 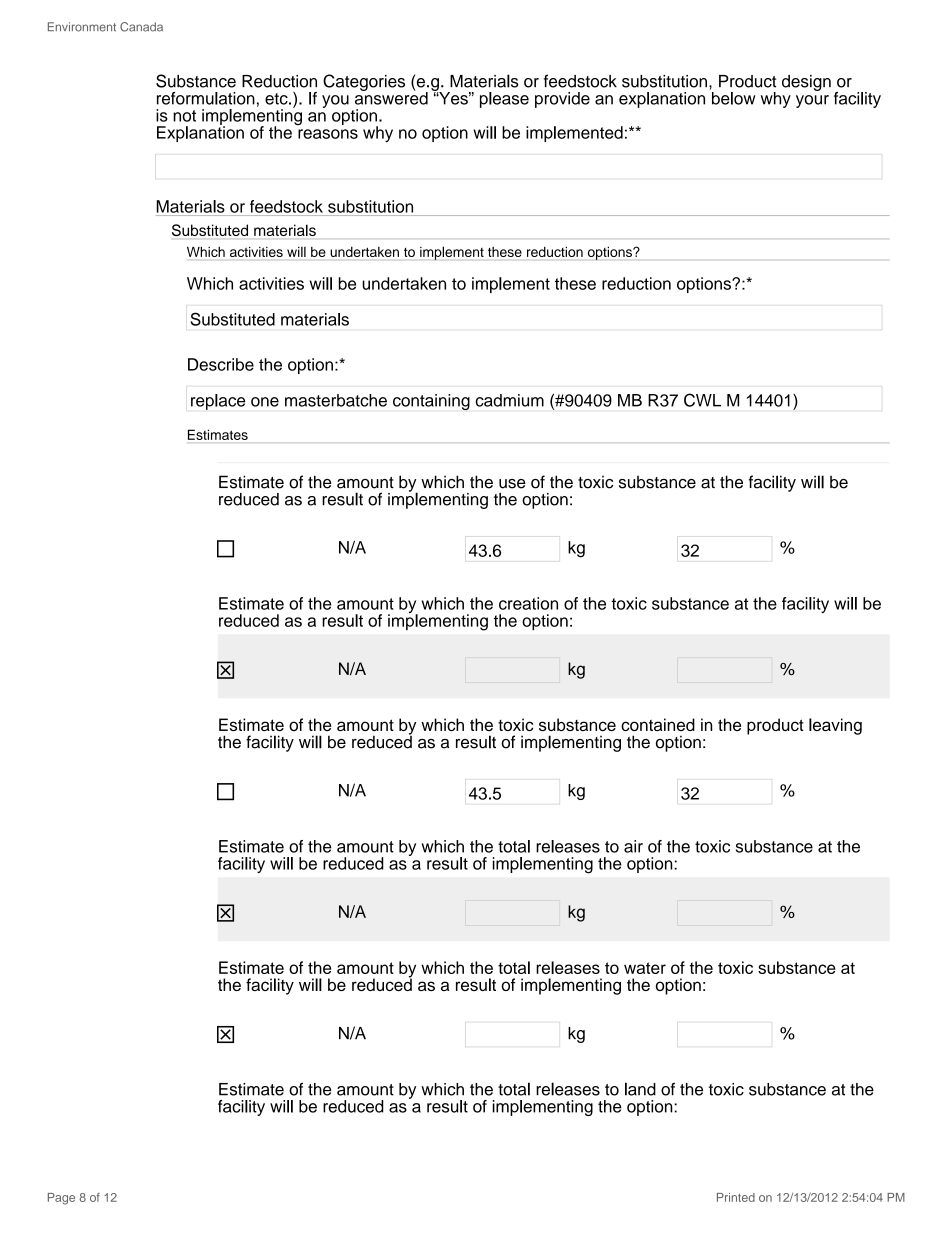 What do you see at coordinates (734, 98) in the page?
I see `below` at bounding box center [734, 98].
